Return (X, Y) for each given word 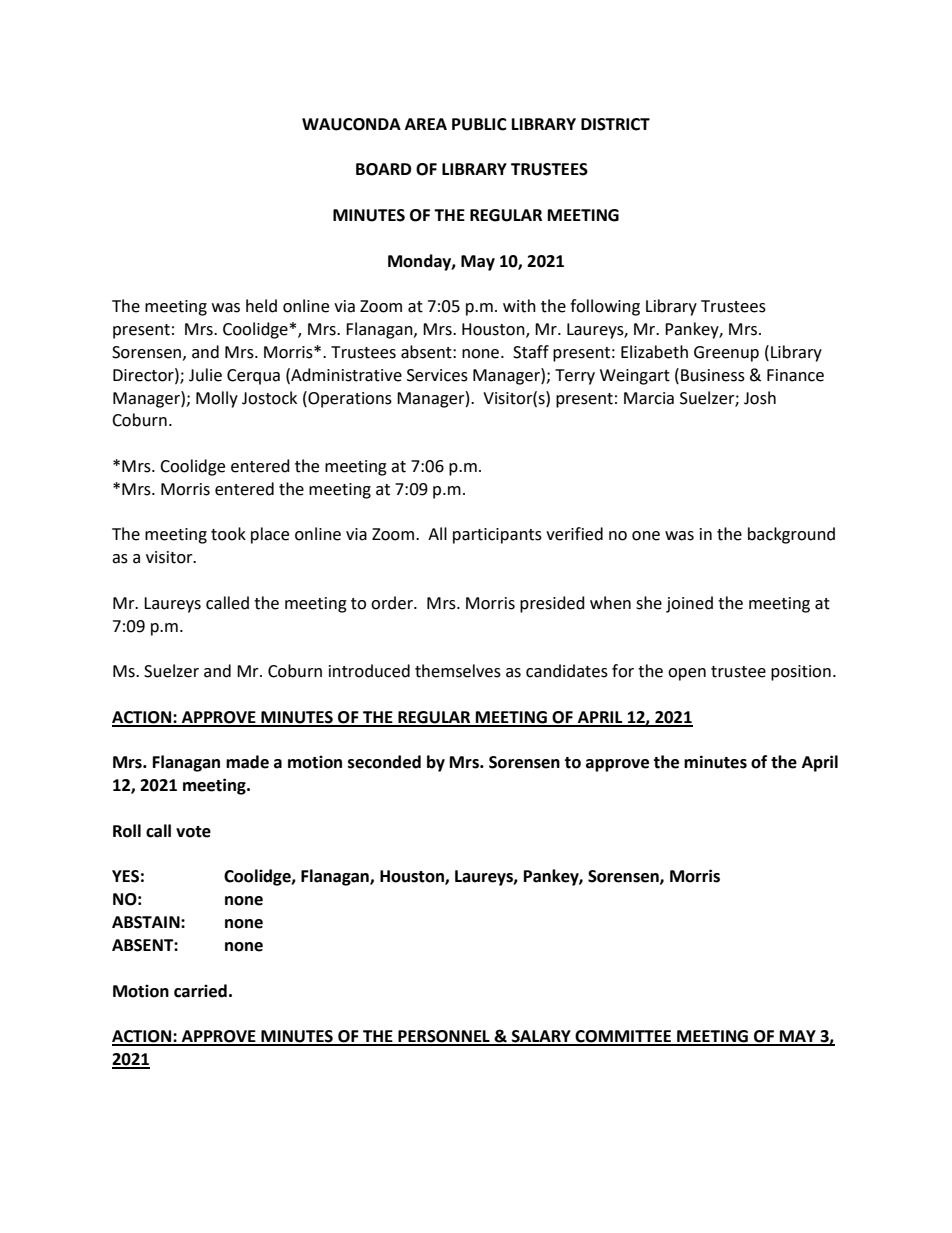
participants (497, 536)
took (228, 534)
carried (200, 991)
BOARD (383, 169)
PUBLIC (479, 124)
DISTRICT (615, 124)
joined (689, 604)
